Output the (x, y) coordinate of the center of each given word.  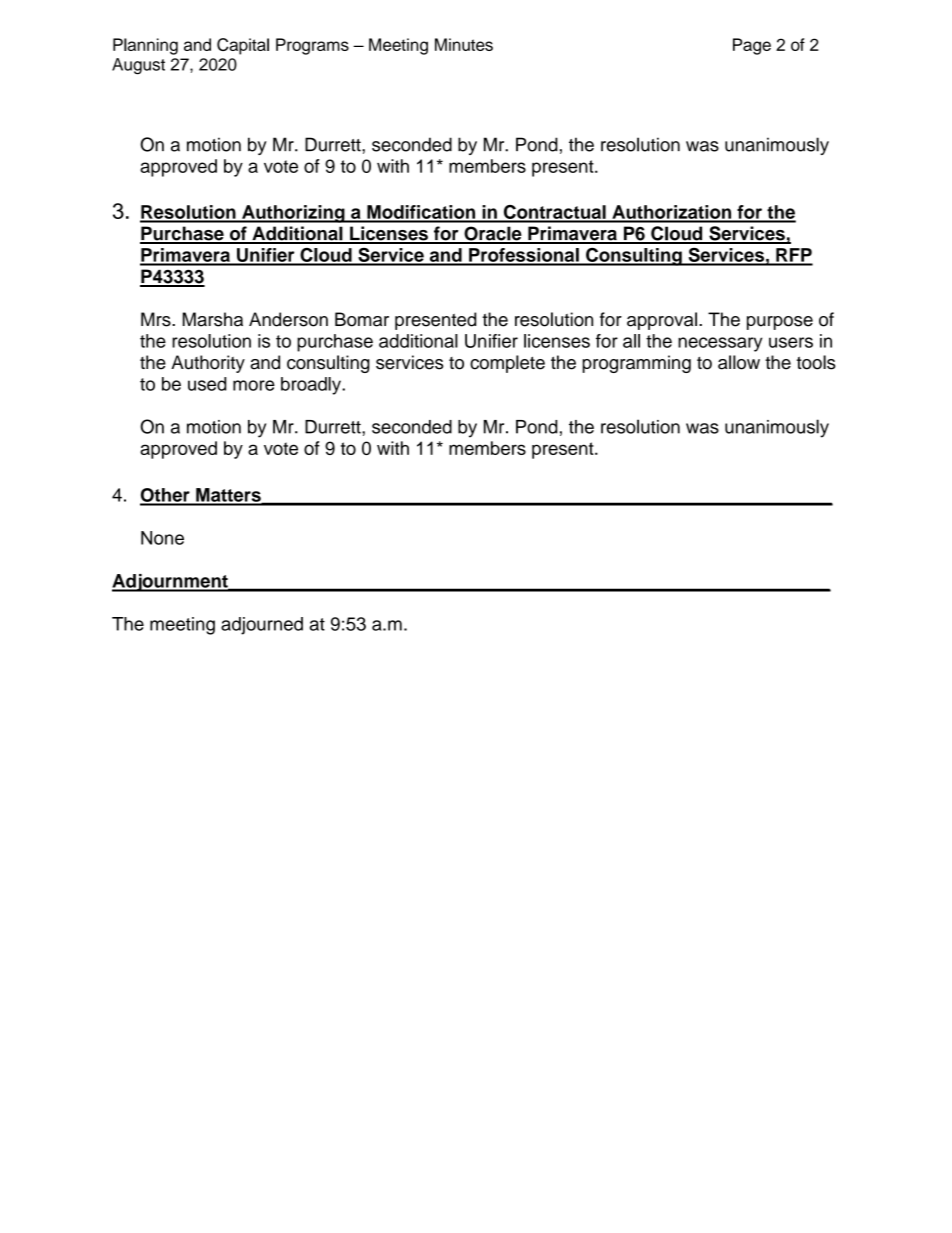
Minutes (464, 44)
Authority (208, 364)
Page (752, 46)
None (162, 538)
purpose (780, 323)
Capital (243, 46)
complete (507, 364)
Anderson (288, 319)
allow (739, 362)
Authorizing (293, 214)
